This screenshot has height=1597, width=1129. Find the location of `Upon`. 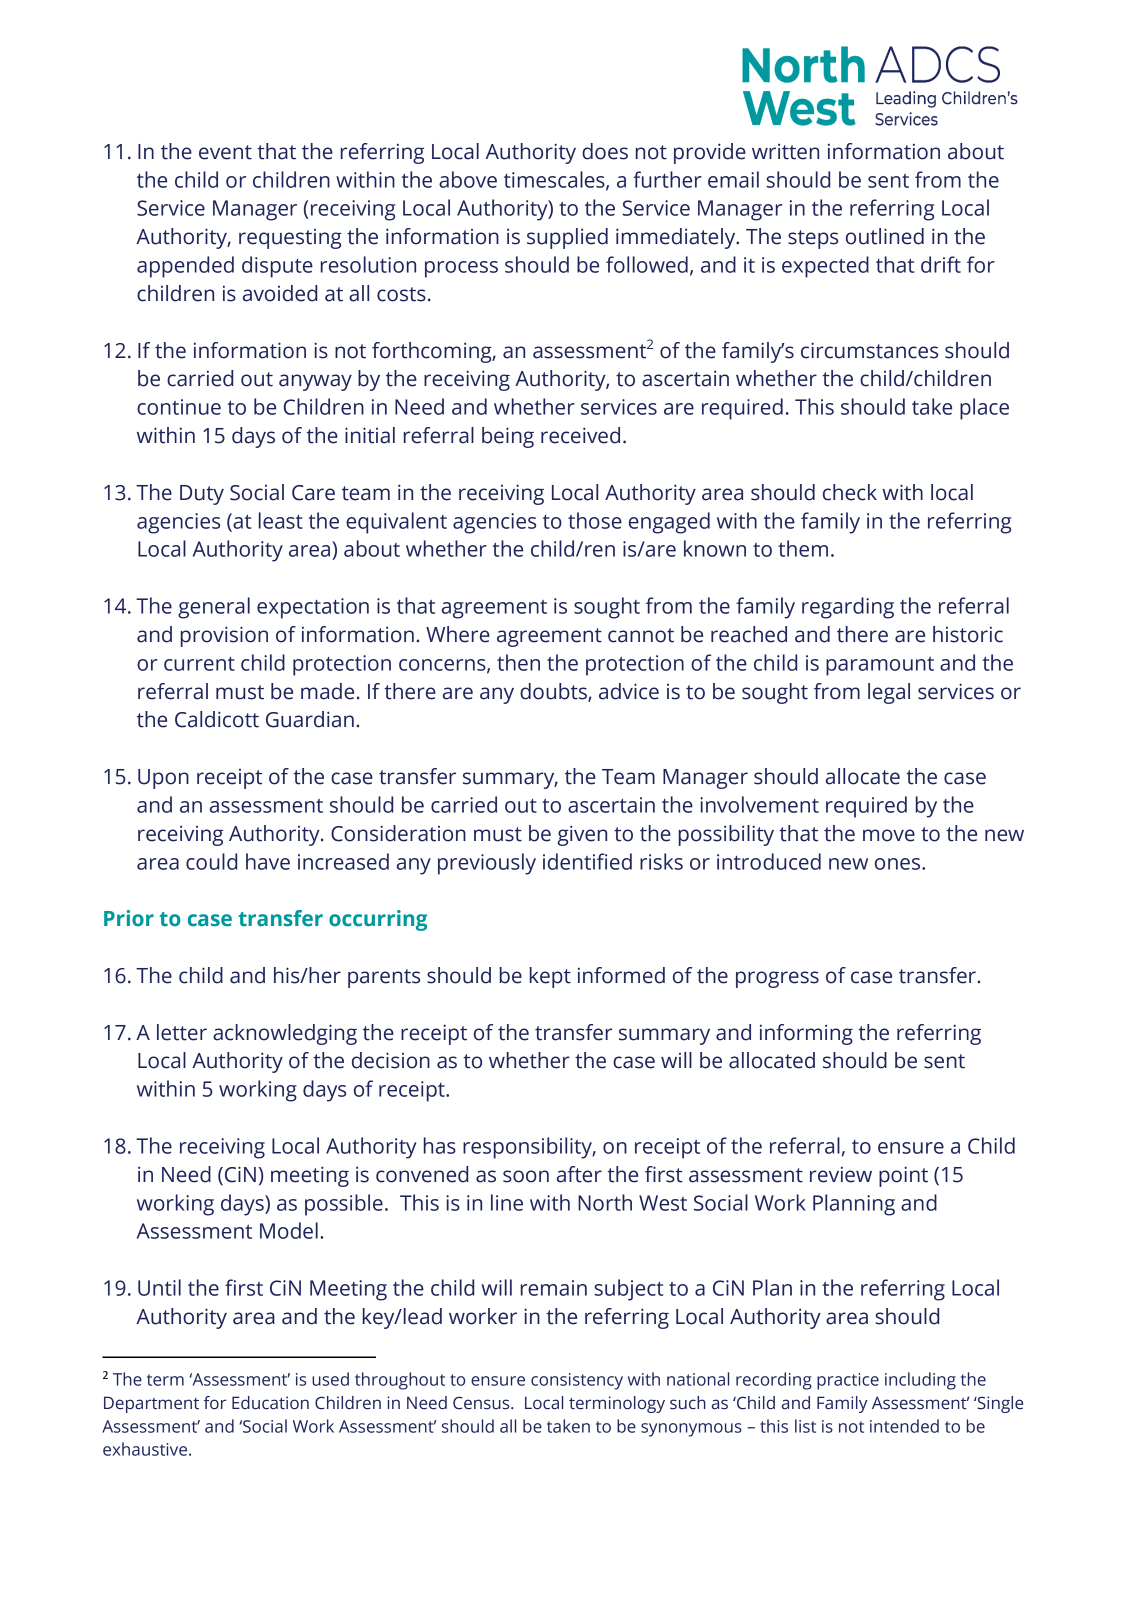

Upon is located at coordinates (163, 779).
